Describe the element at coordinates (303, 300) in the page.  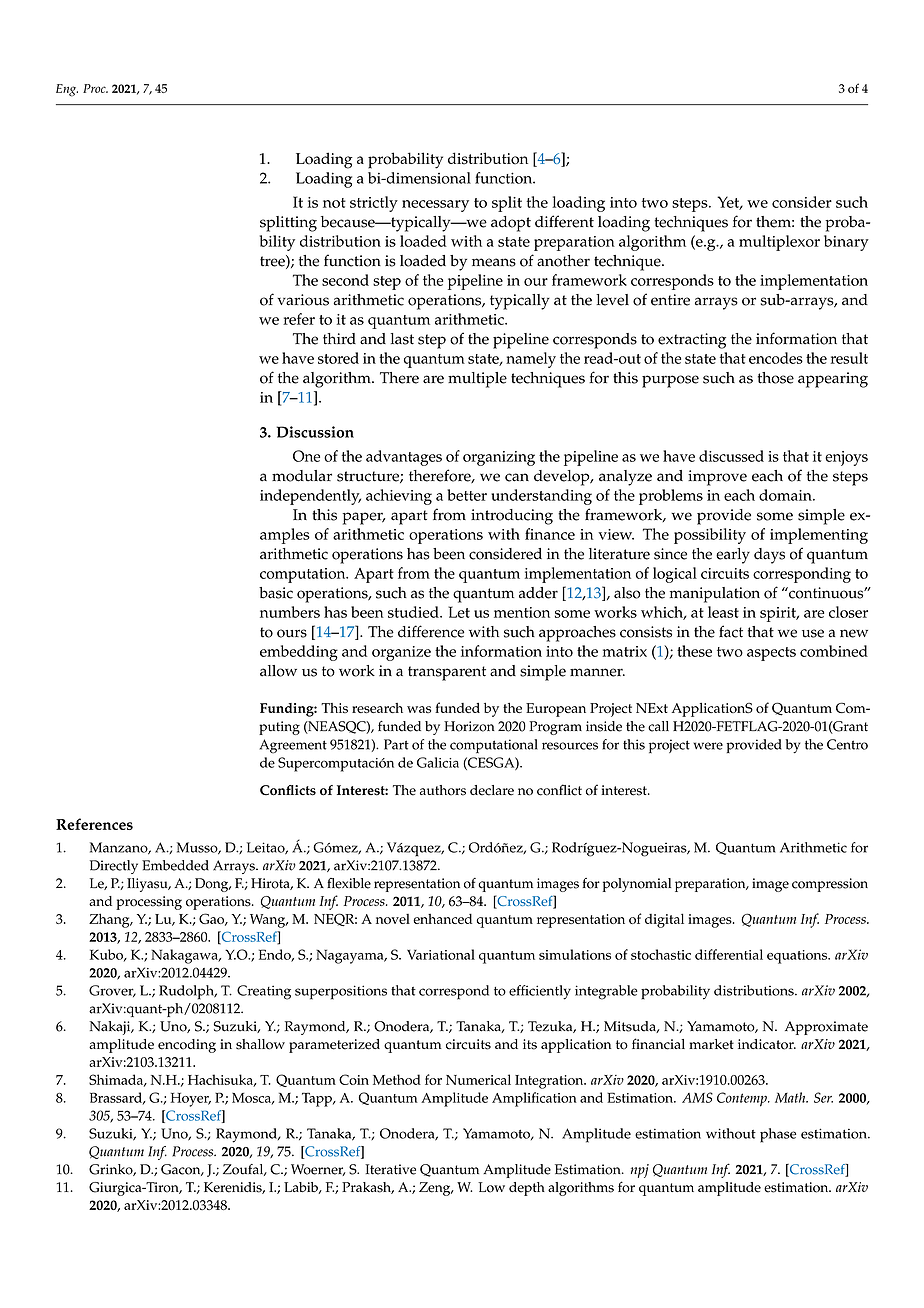
I see `various` at that location.
